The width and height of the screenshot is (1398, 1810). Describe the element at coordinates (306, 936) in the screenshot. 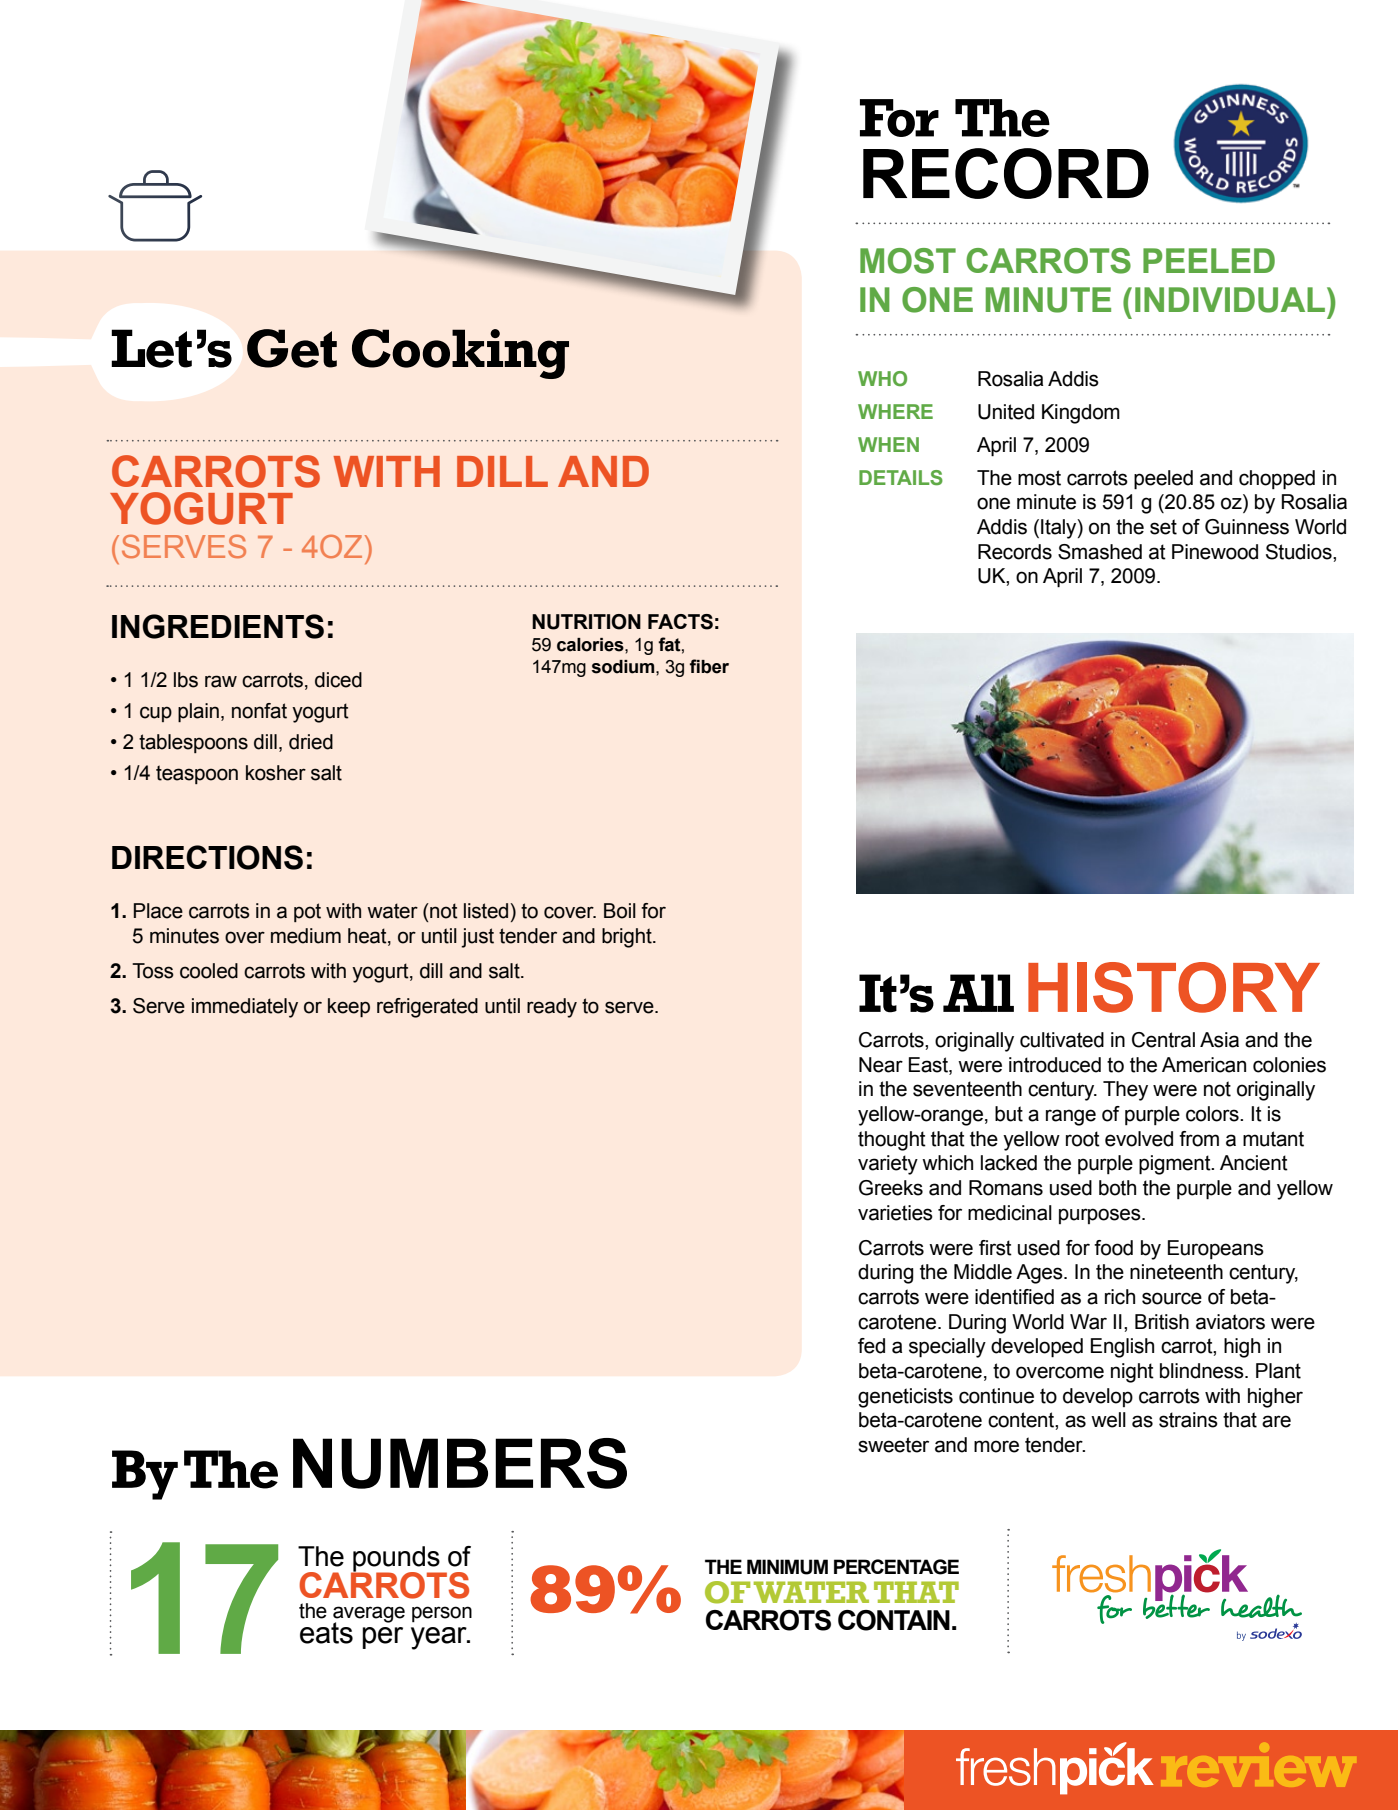

I see `medium` at that location.
